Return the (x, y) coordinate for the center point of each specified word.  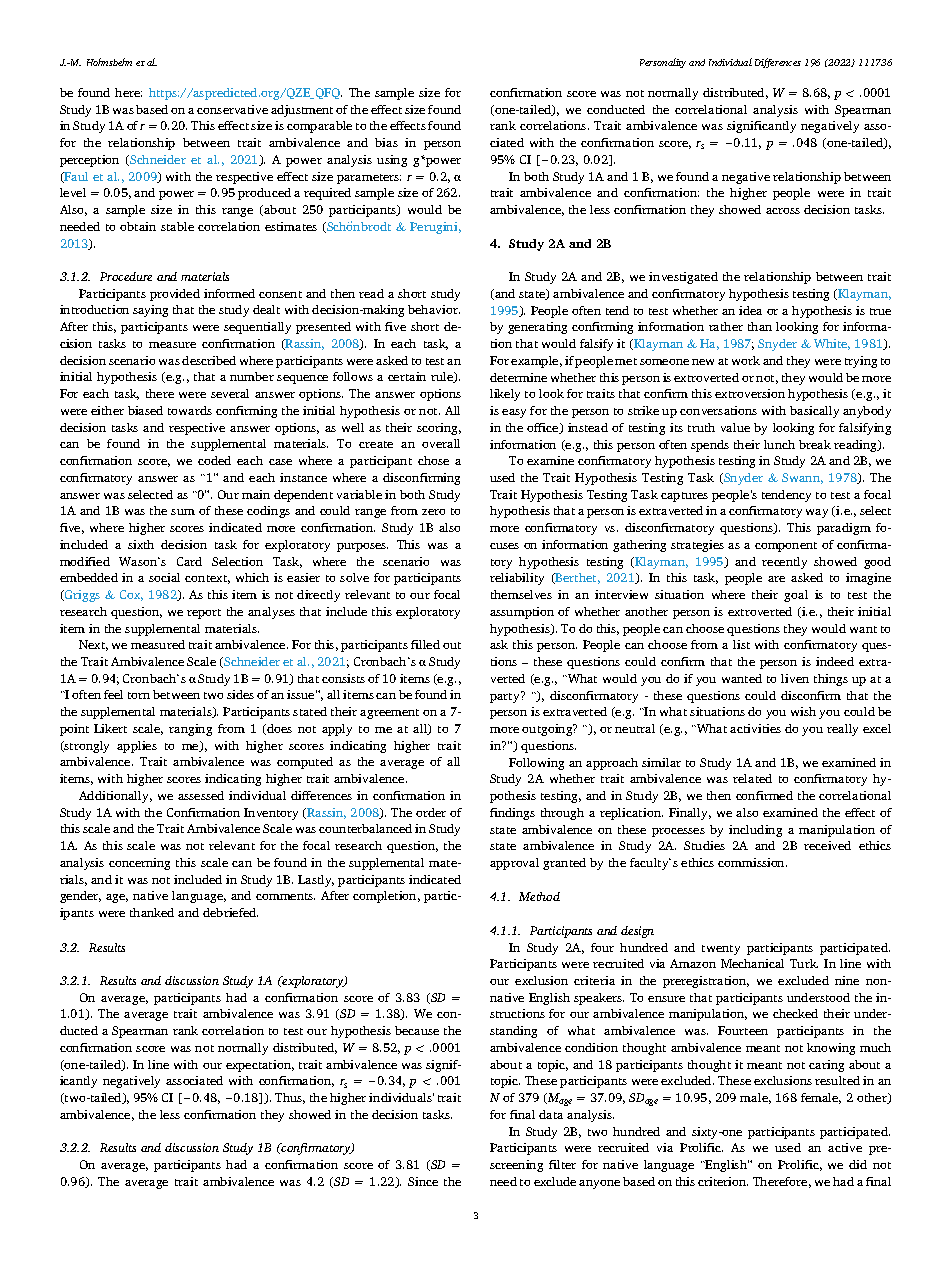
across (783, 211)
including (755, 831)
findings (512, 814)
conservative (232, 109)
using (392, 161)
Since (423, 1181)
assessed (201, 795)
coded (214, 460)
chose (433, 460)
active (845, 1147)
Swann (802, 478)
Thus (290, 1098)
